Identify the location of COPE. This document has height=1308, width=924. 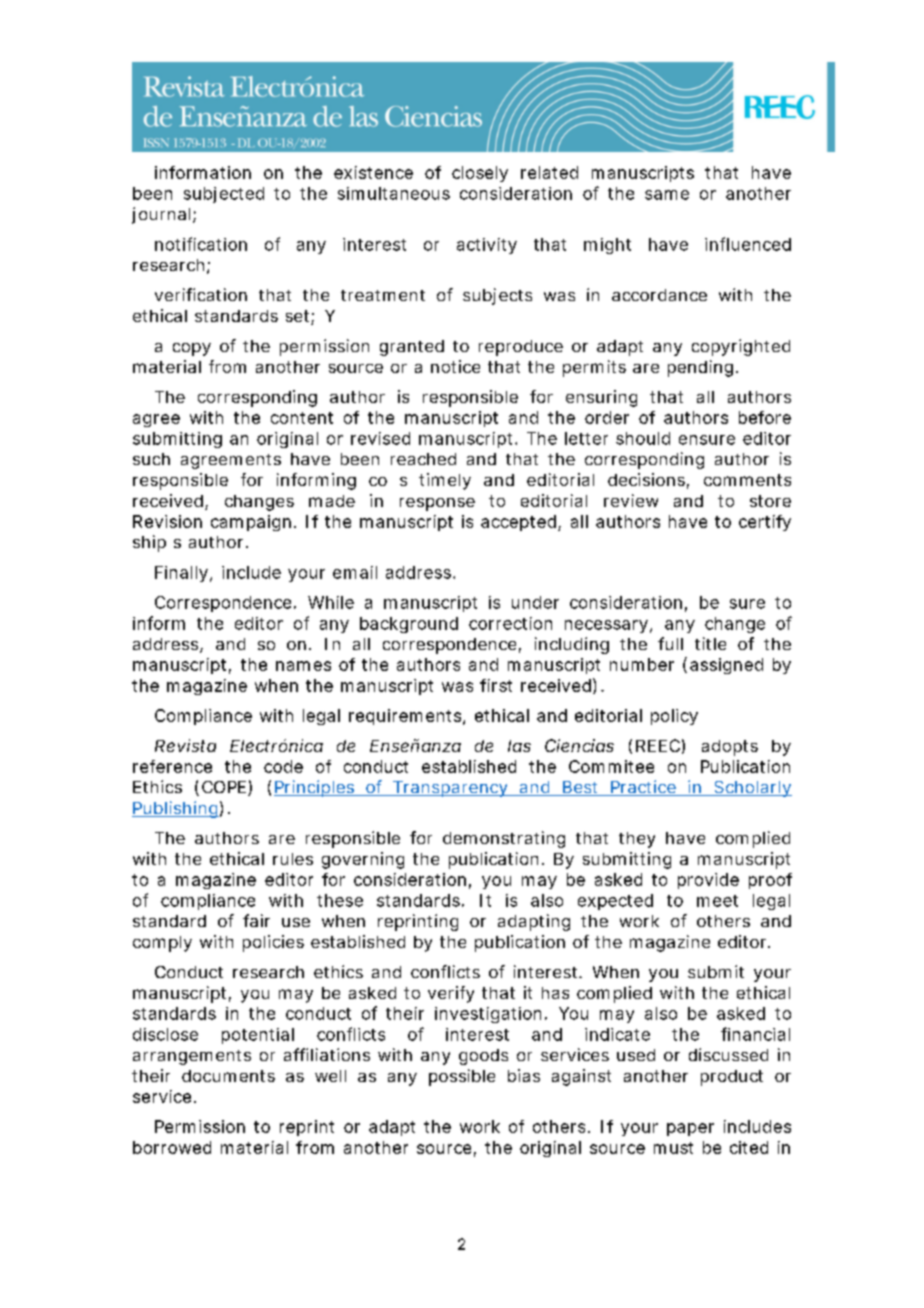
(224, 787).
